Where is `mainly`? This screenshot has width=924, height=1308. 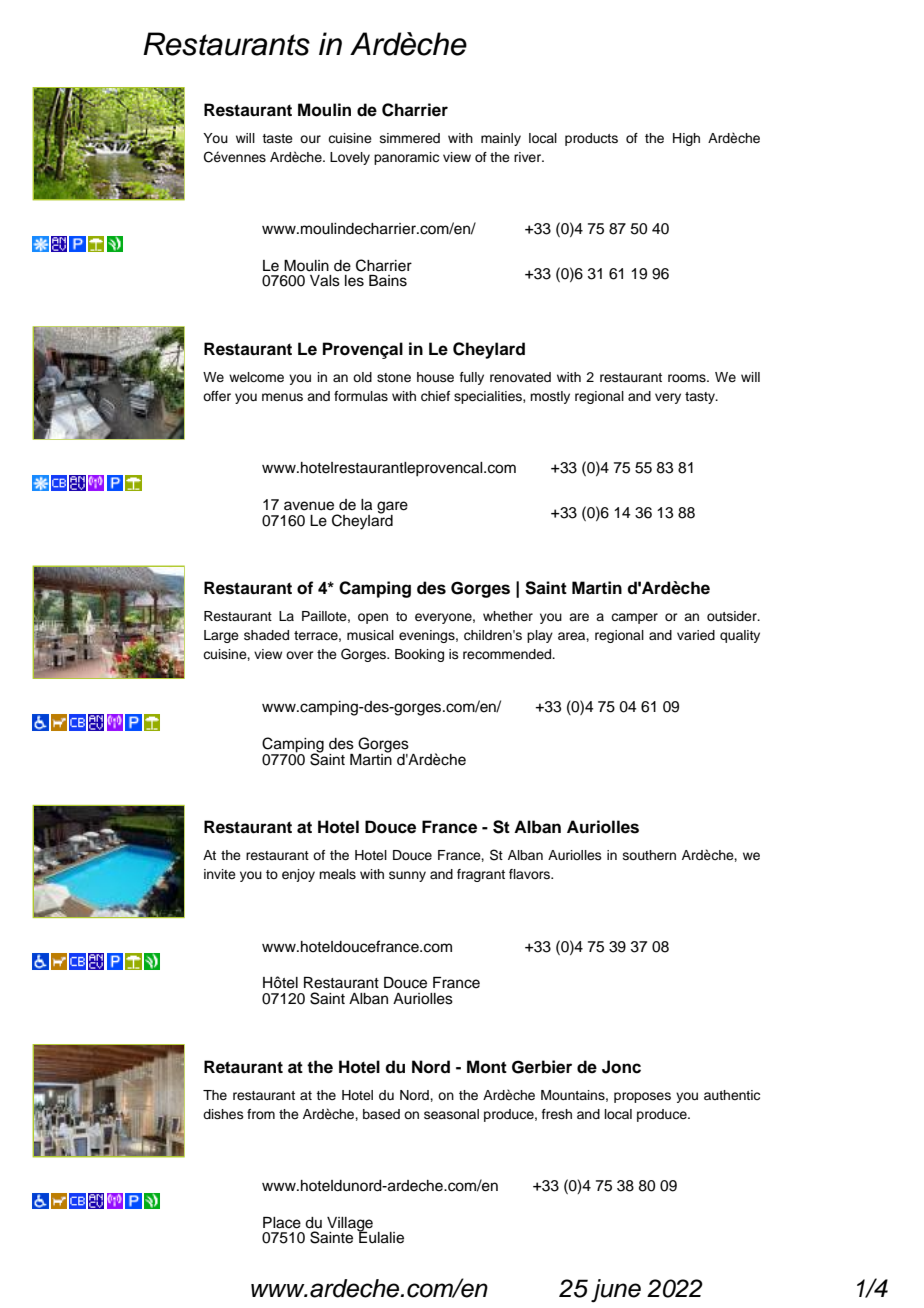 mainly is located at coordinates (501, 139).
